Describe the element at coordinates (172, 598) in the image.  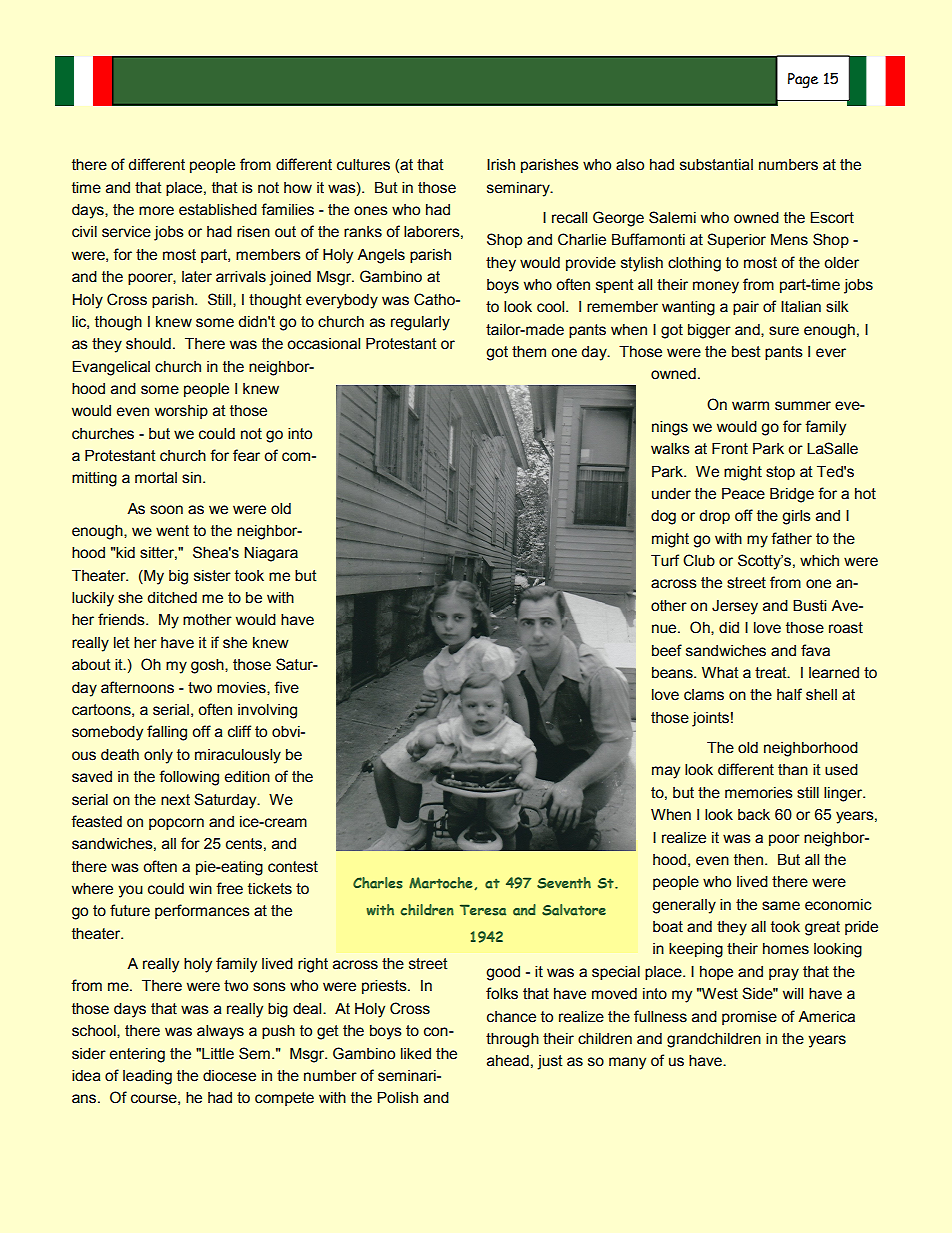
I see `ditched` at that location.
